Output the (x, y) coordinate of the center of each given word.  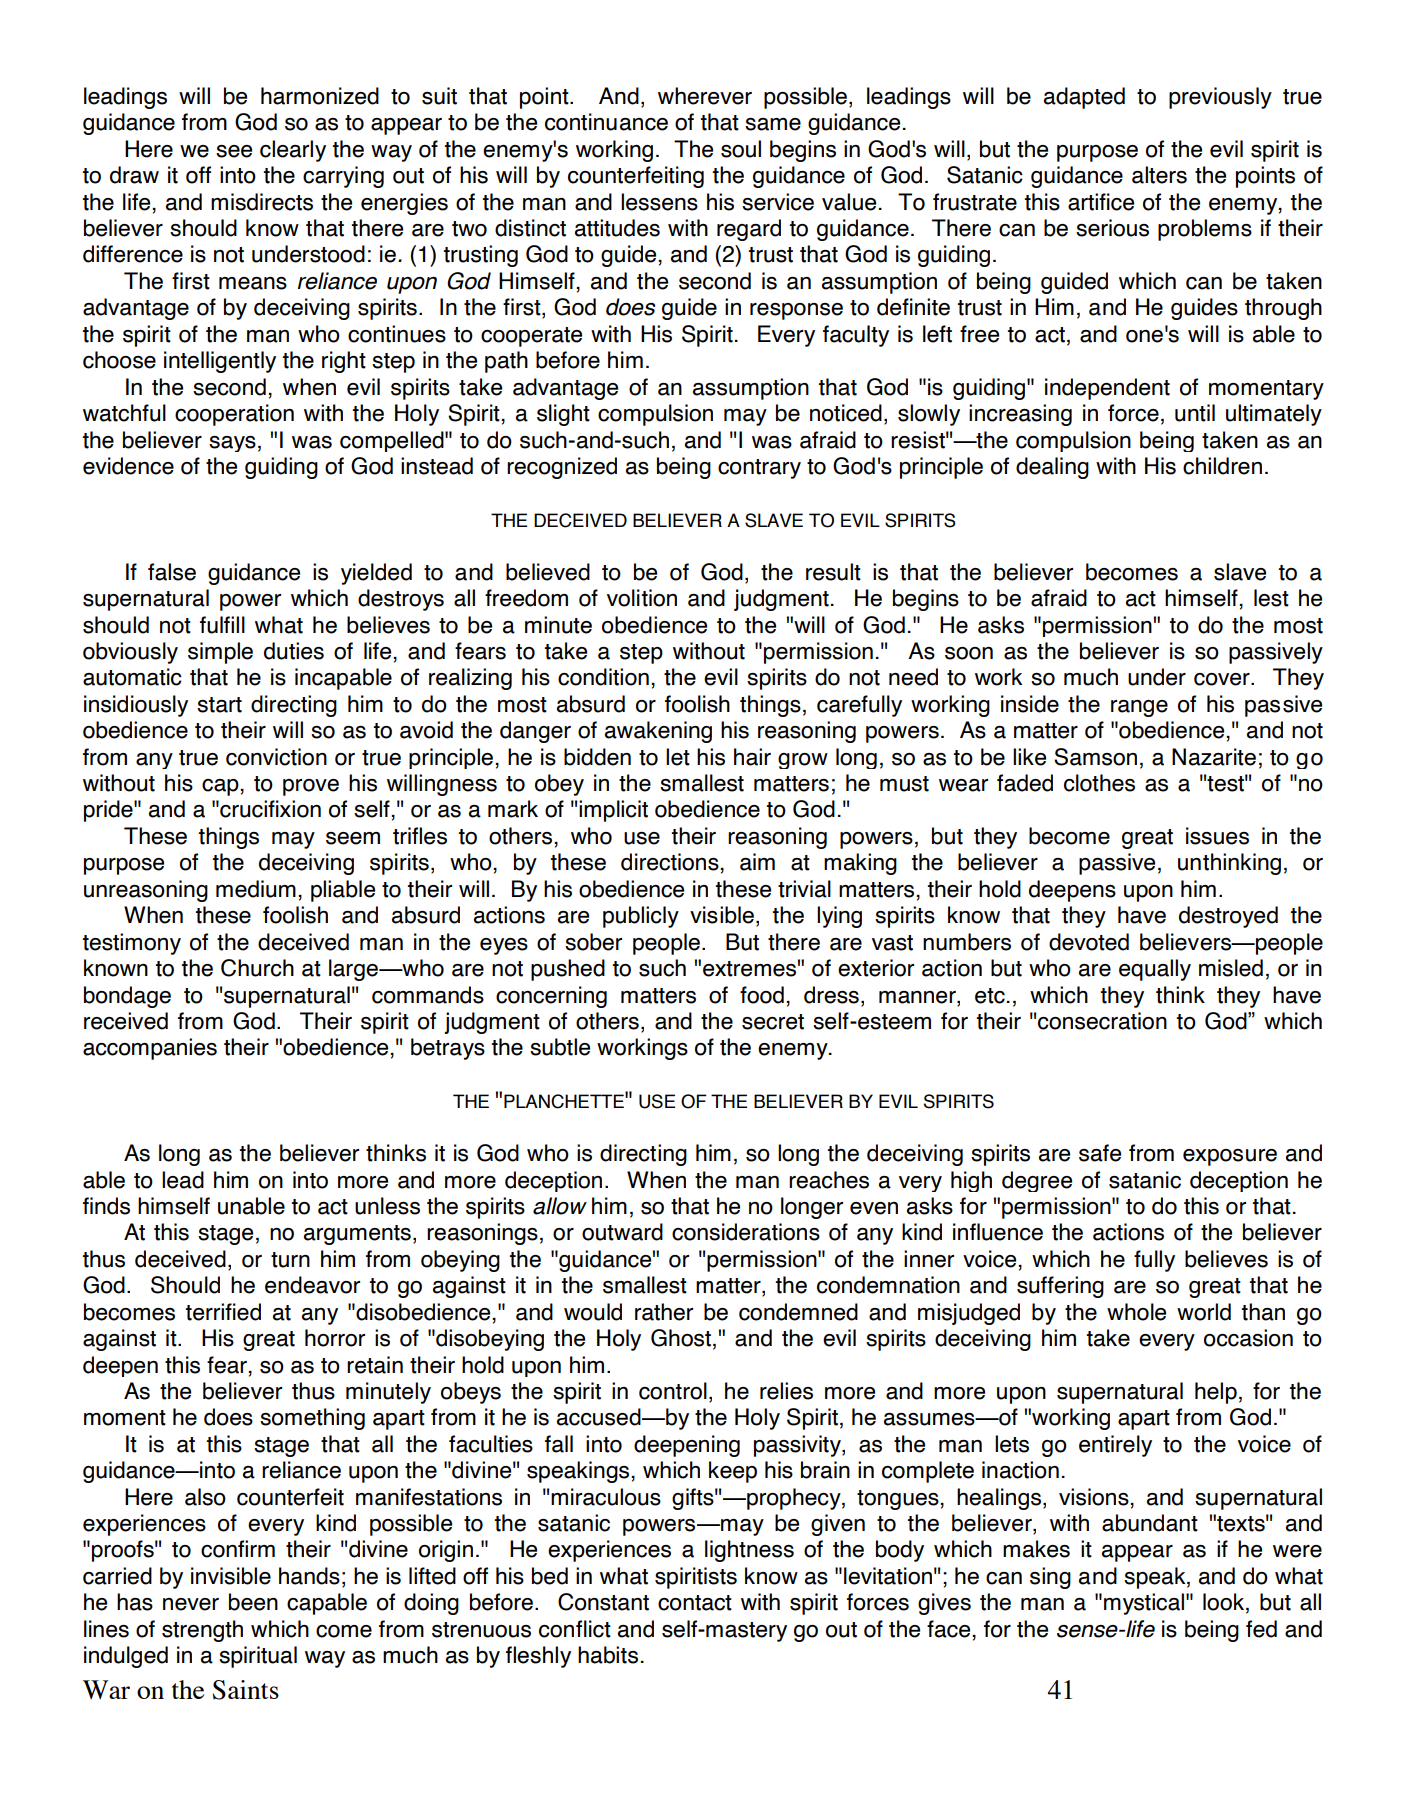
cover (1223, 679)
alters (1159, 175)
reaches (829, 1180)
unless (387, 1206)
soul (741, 149)
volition (642, 598)
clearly (293, 151)
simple (220, 653)
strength (202, 1631)
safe (1100, 1153)
